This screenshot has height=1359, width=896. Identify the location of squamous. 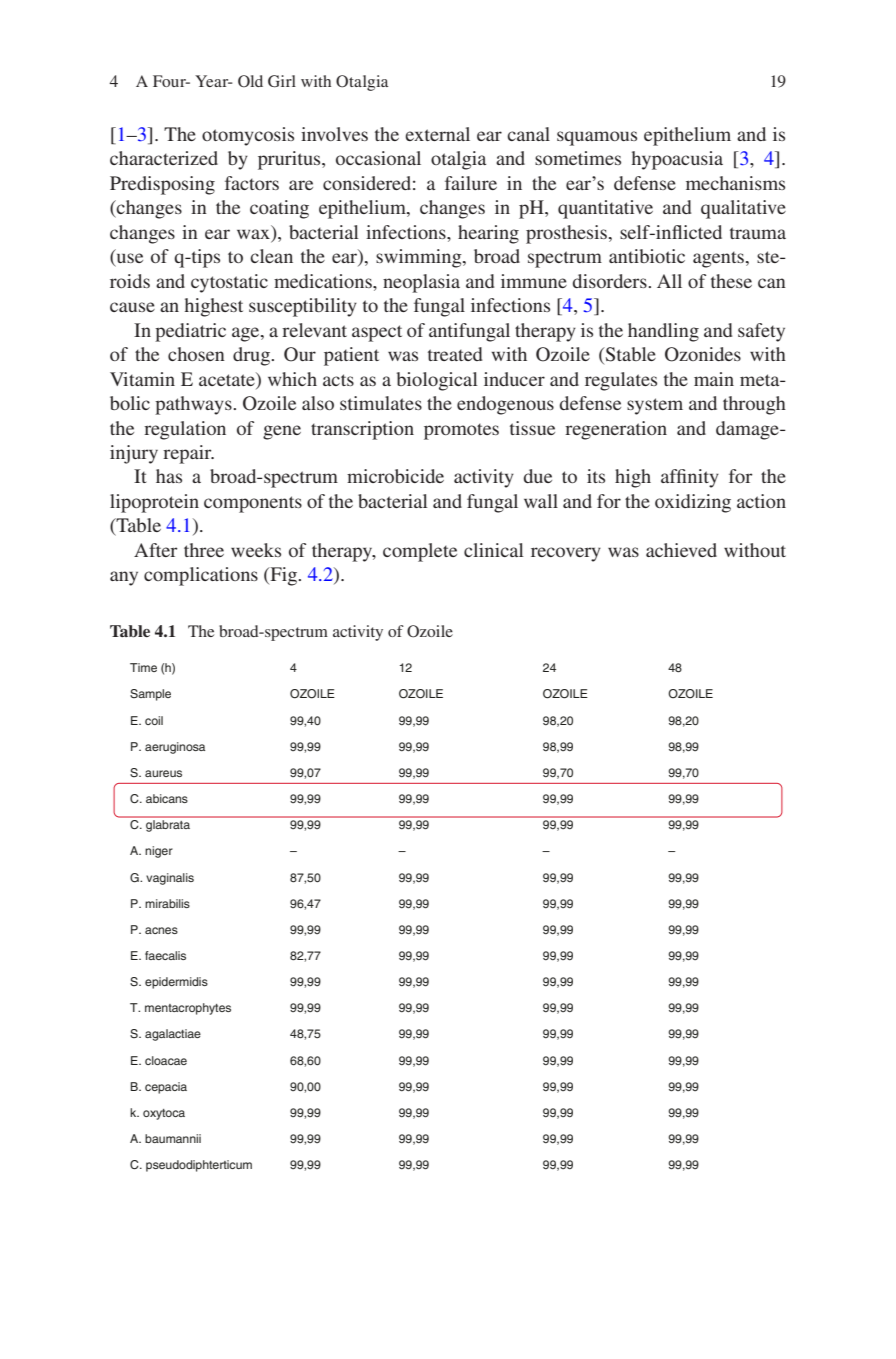
(597, 138).
